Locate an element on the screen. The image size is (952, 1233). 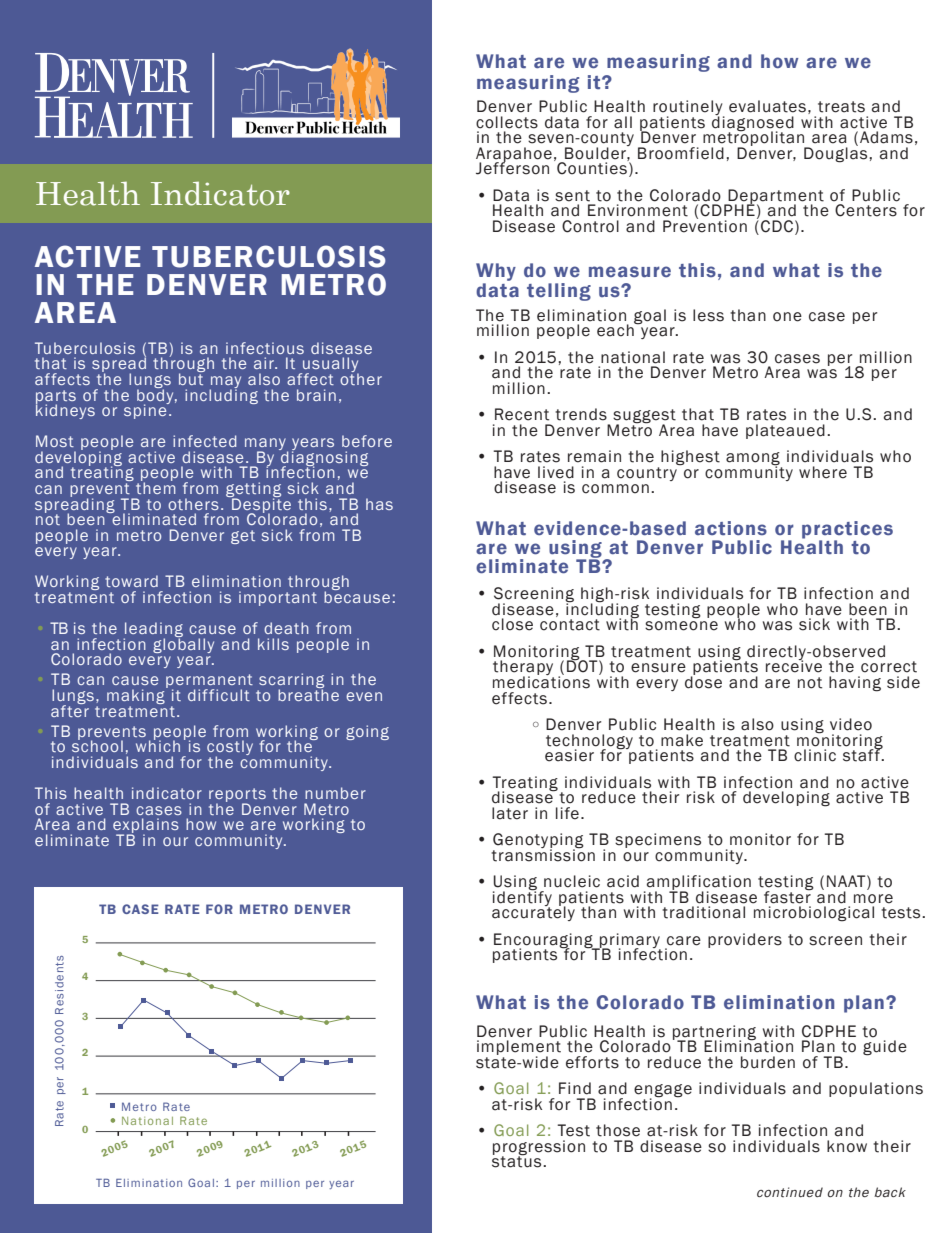
infectious is located at coordinates (265, 348).
